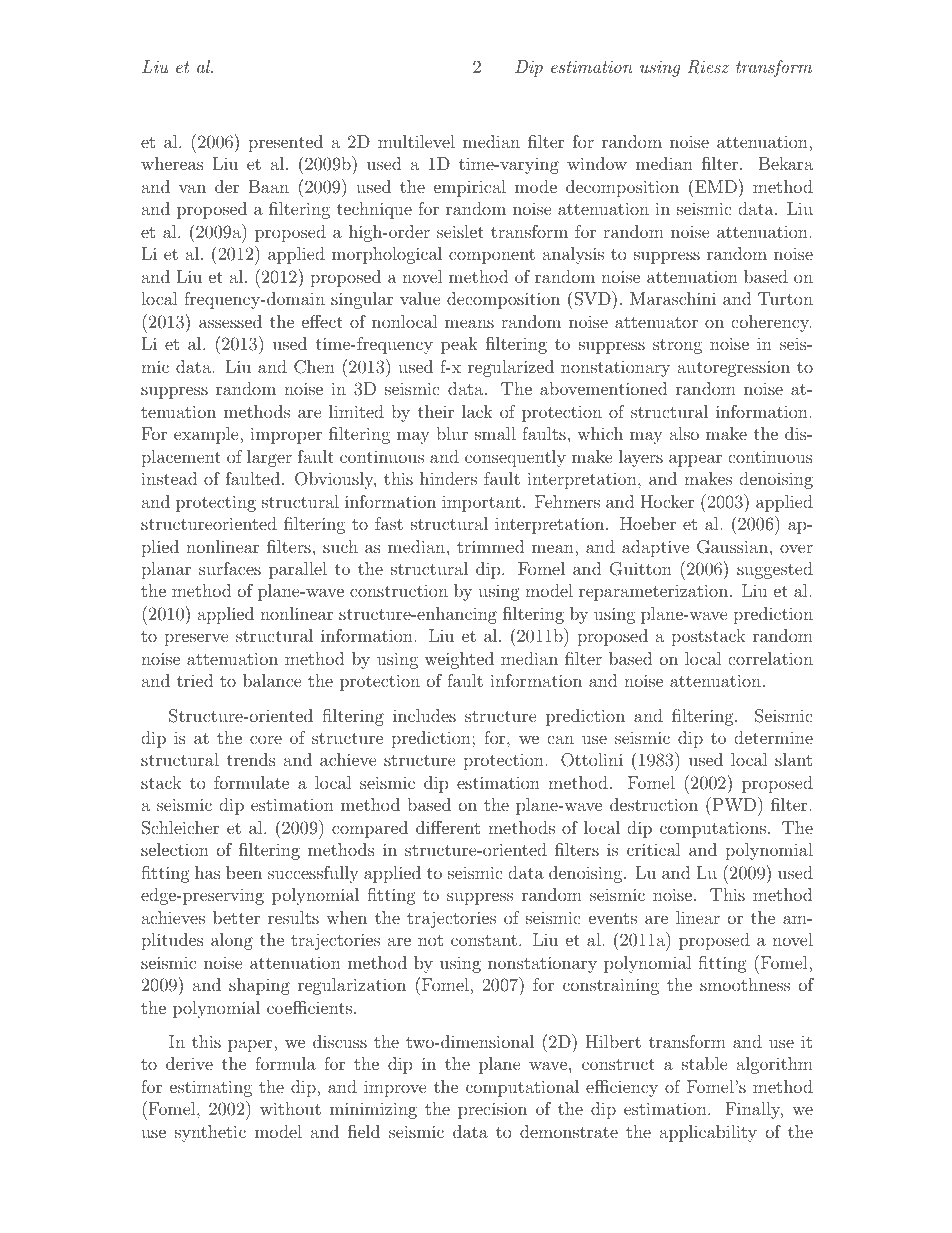 This screenshot has width=952, height=1233. What do you see at coordinates (708, 67) in the screenshot?
I see `Riesz` at bounding box center [708, 67].
